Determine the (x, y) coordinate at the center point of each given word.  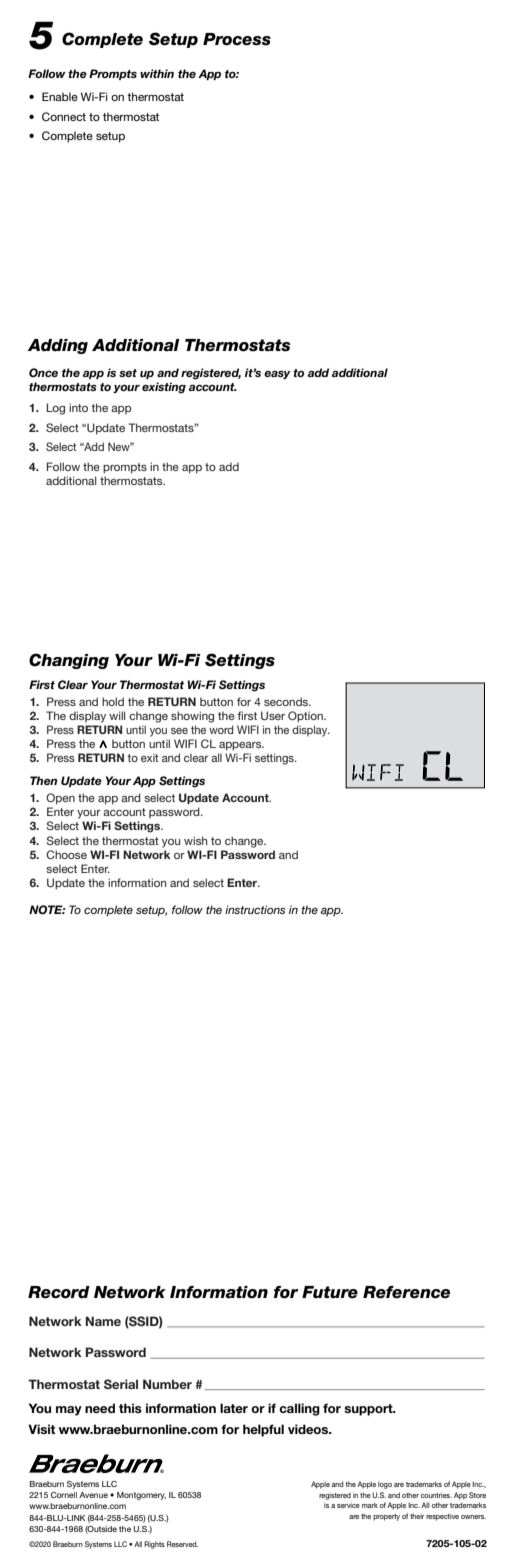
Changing (69, 661)
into (78, 407)
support (369, 1410)
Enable (60, 96)
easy (277, 374)
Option (306, 717)
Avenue (93, 1495)
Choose (66, 854)
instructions (255, 909)
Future (330, 1292)
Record (59, 1292)
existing (164, 388)
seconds (287, 701)
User (273, 715)
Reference (406, 1292)
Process (237, 39)
